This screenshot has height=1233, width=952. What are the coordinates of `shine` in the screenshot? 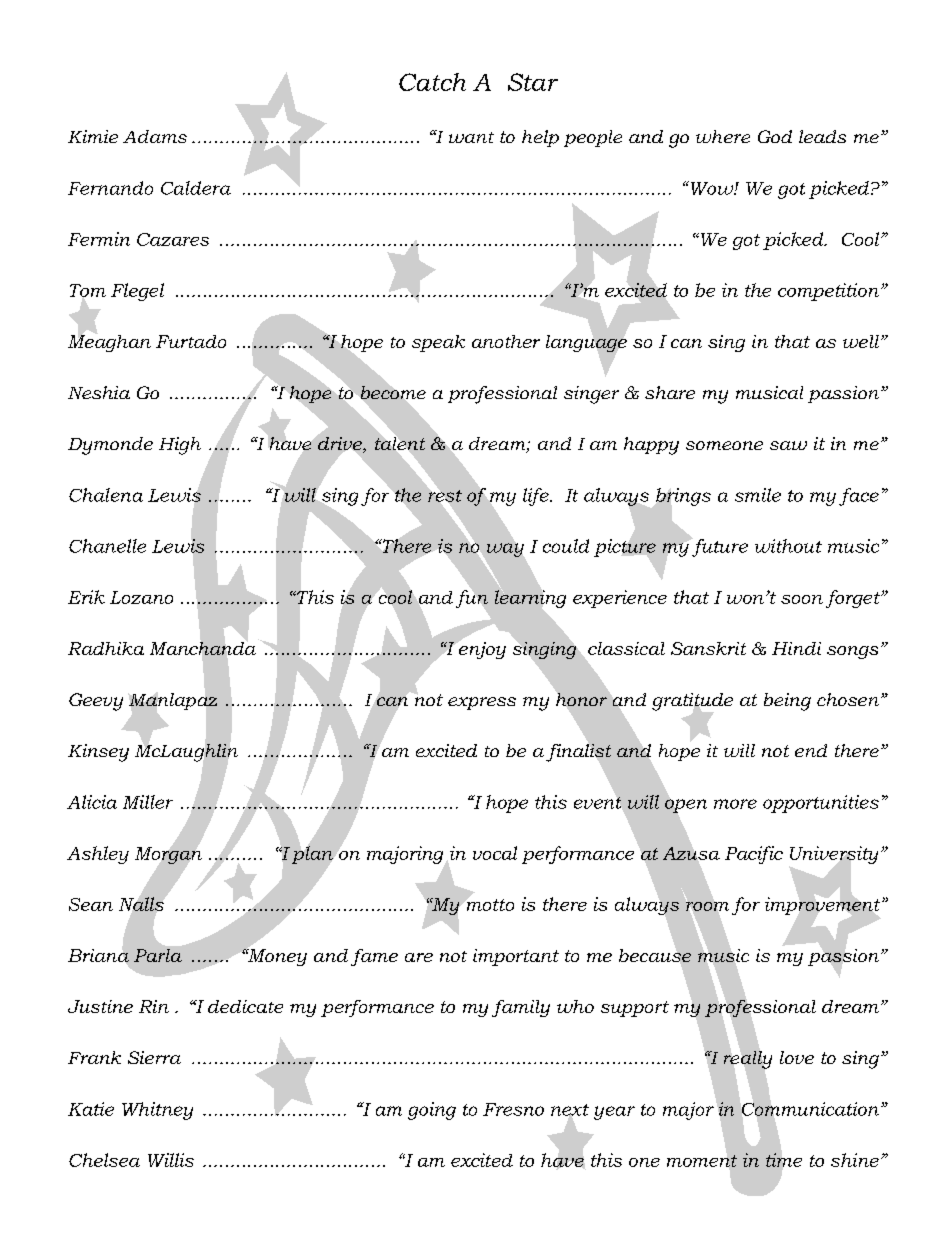 It's located at (855, 1160).
